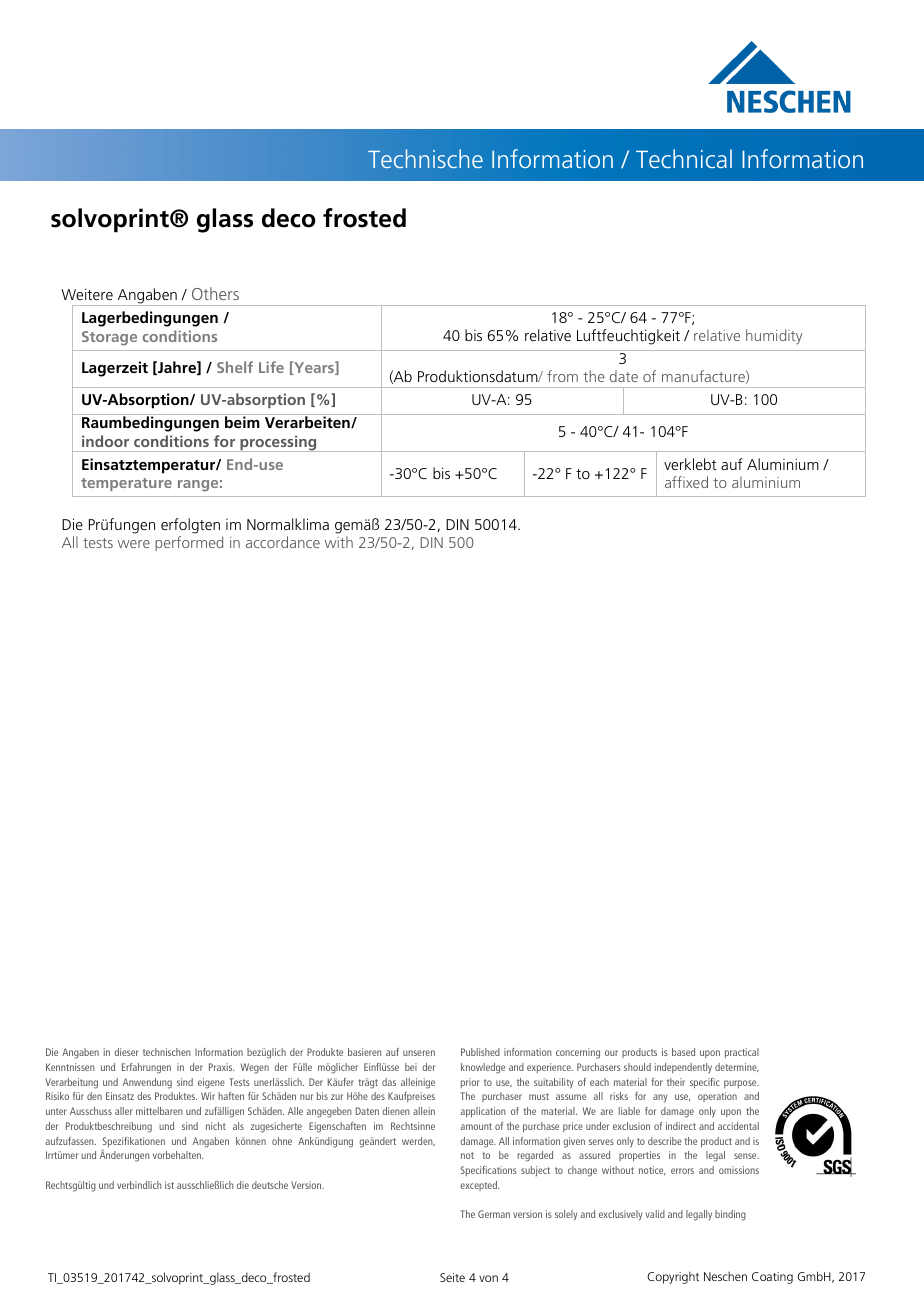  What do you see at coordinates (684, 158) in the screenshot?
I see `Technical` at bounding box center [684, 158].
